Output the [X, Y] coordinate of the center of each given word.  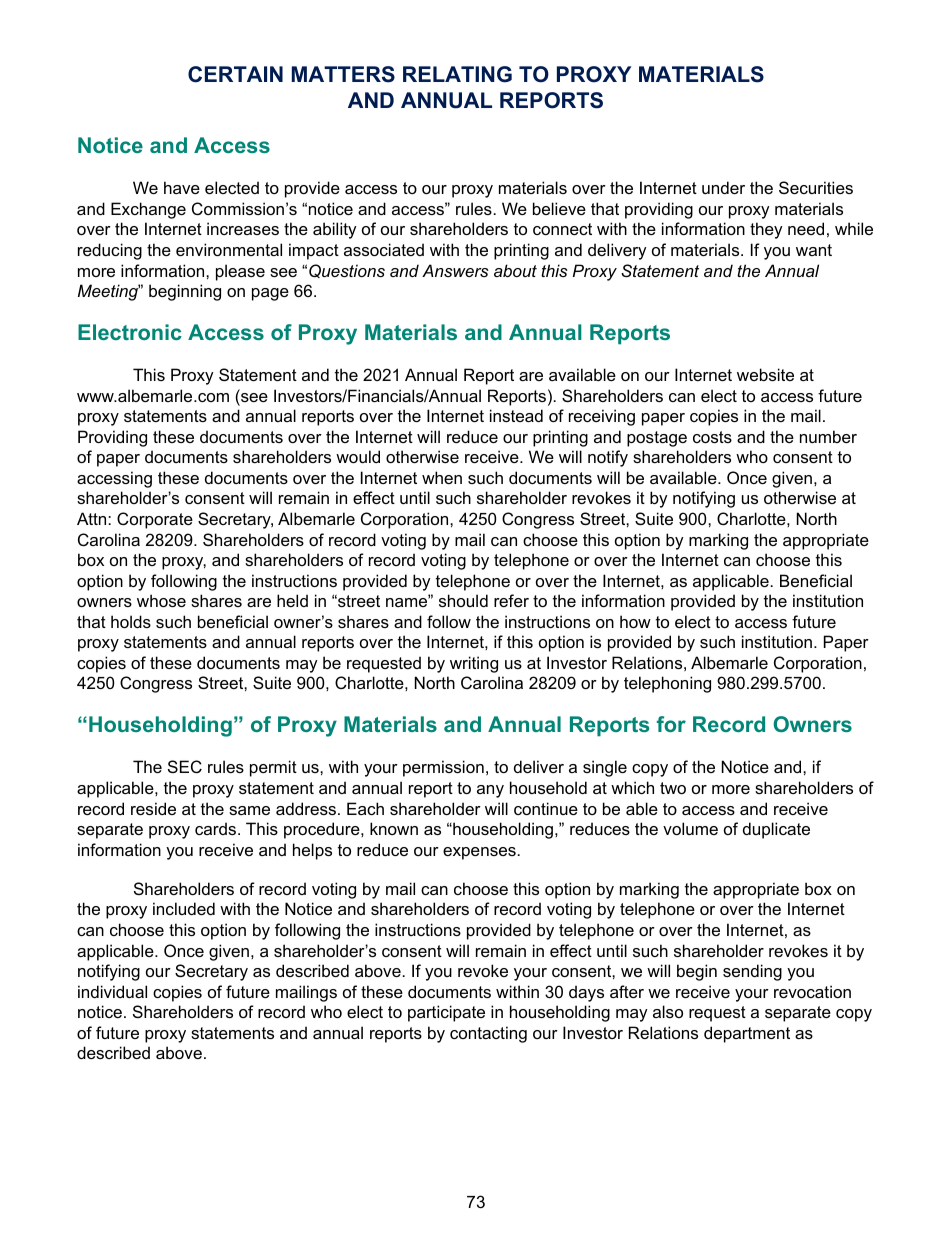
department [747, 1034]
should [463, 600]
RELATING [457, 74]
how [635, 621]
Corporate [155, 520]
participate [446, 1013]
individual [112, 991]
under [723, 187]
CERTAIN [235, 74]
